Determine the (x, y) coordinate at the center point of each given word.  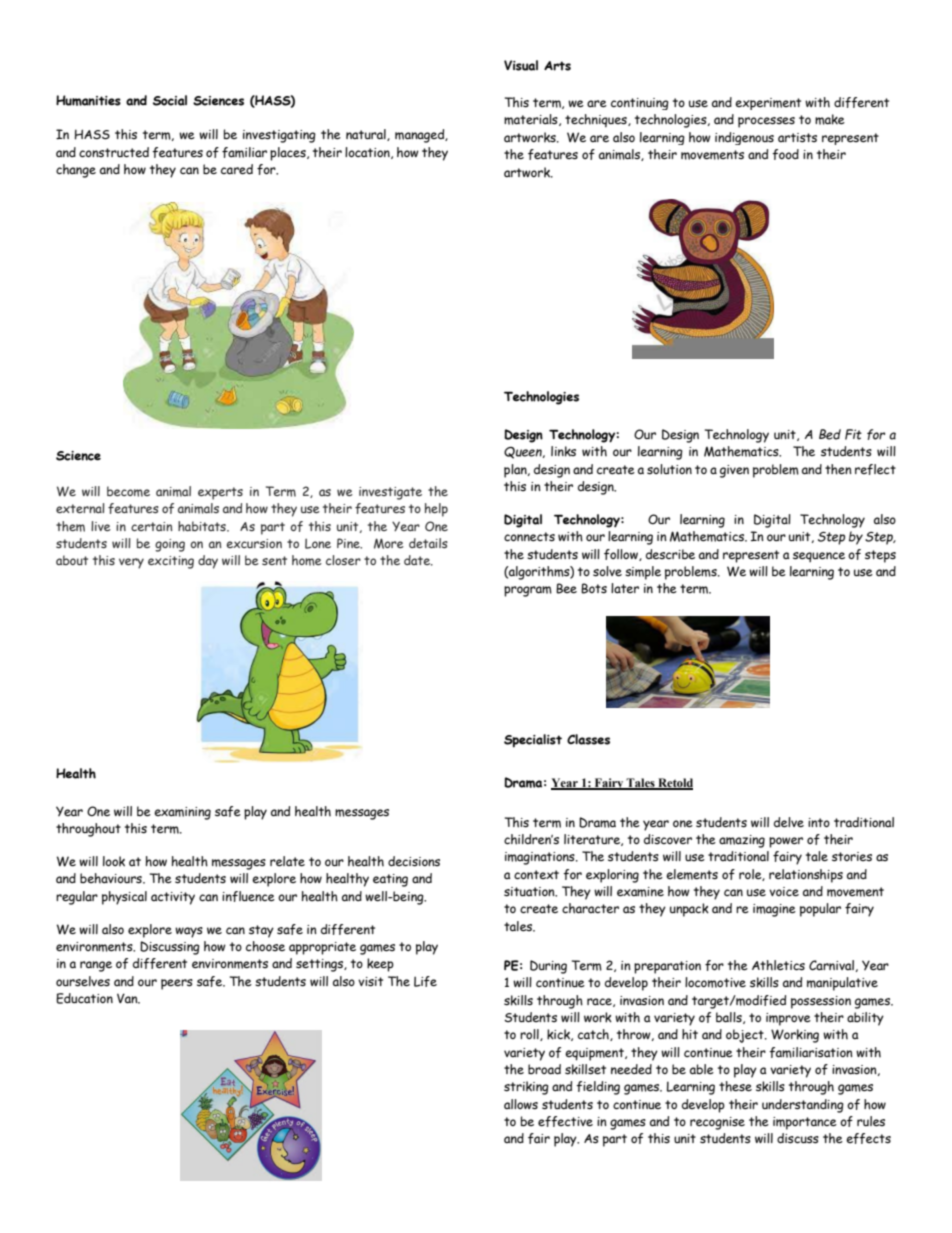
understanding (803, 1106)
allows (521, 1104)
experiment (768, 104)
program (528, 591)
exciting (171, 562)
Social (170, 100)
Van (128, 998)
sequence (819, 557)
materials (532, 120)
